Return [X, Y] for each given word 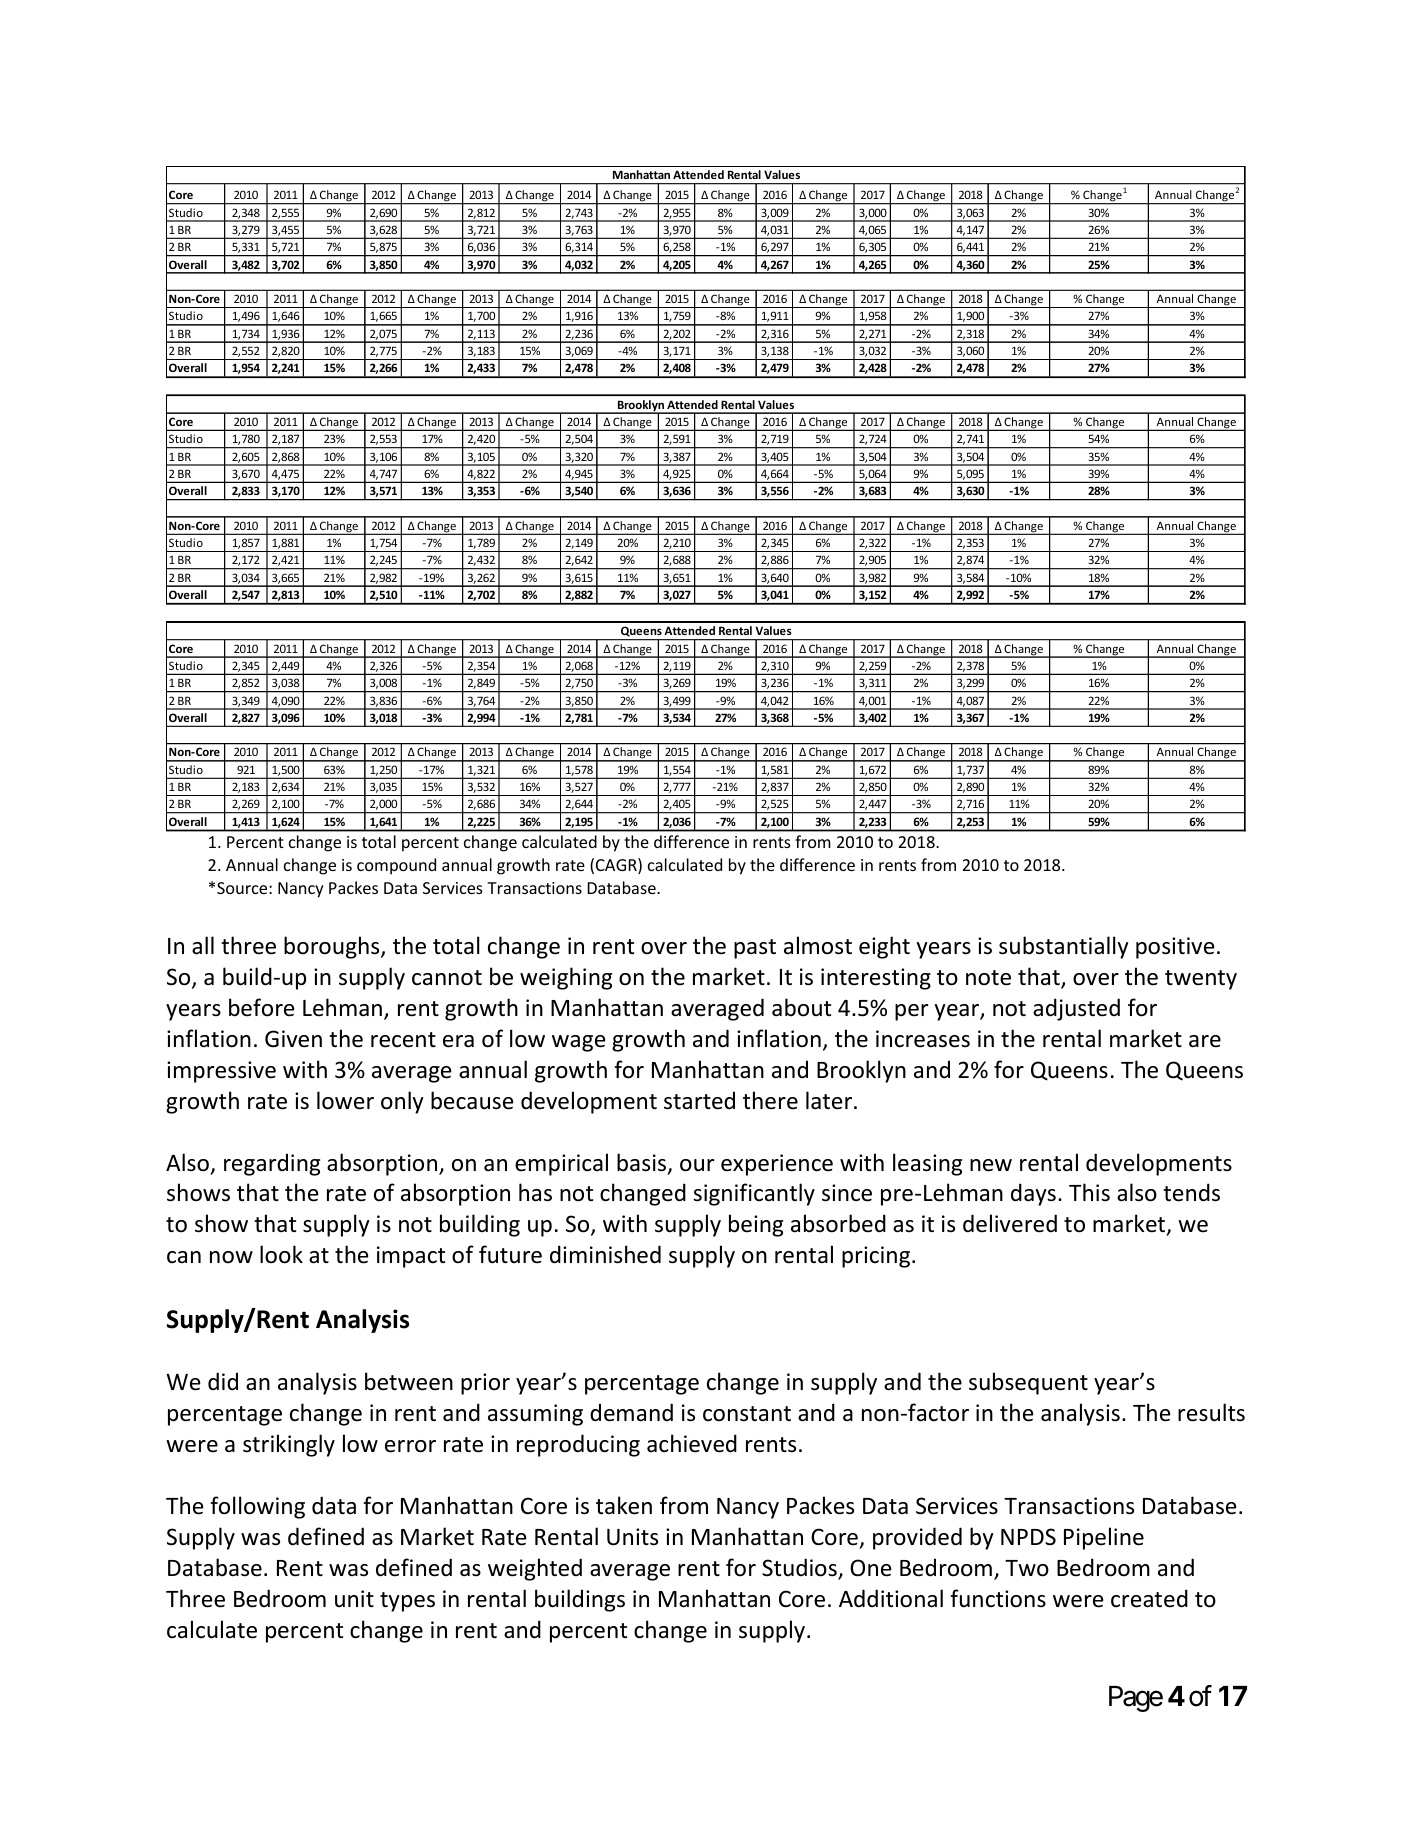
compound [396, 866]
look [281, 1254]
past [755, 949]
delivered [1010, 1223]
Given [293, 1039]
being [756, 1225]
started [699, 1100]
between [409, 1381]
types [407, 1602]
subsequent [1028, 1383]
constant [747, 1414]
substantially [1064, 947]
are [1205, 1041]
